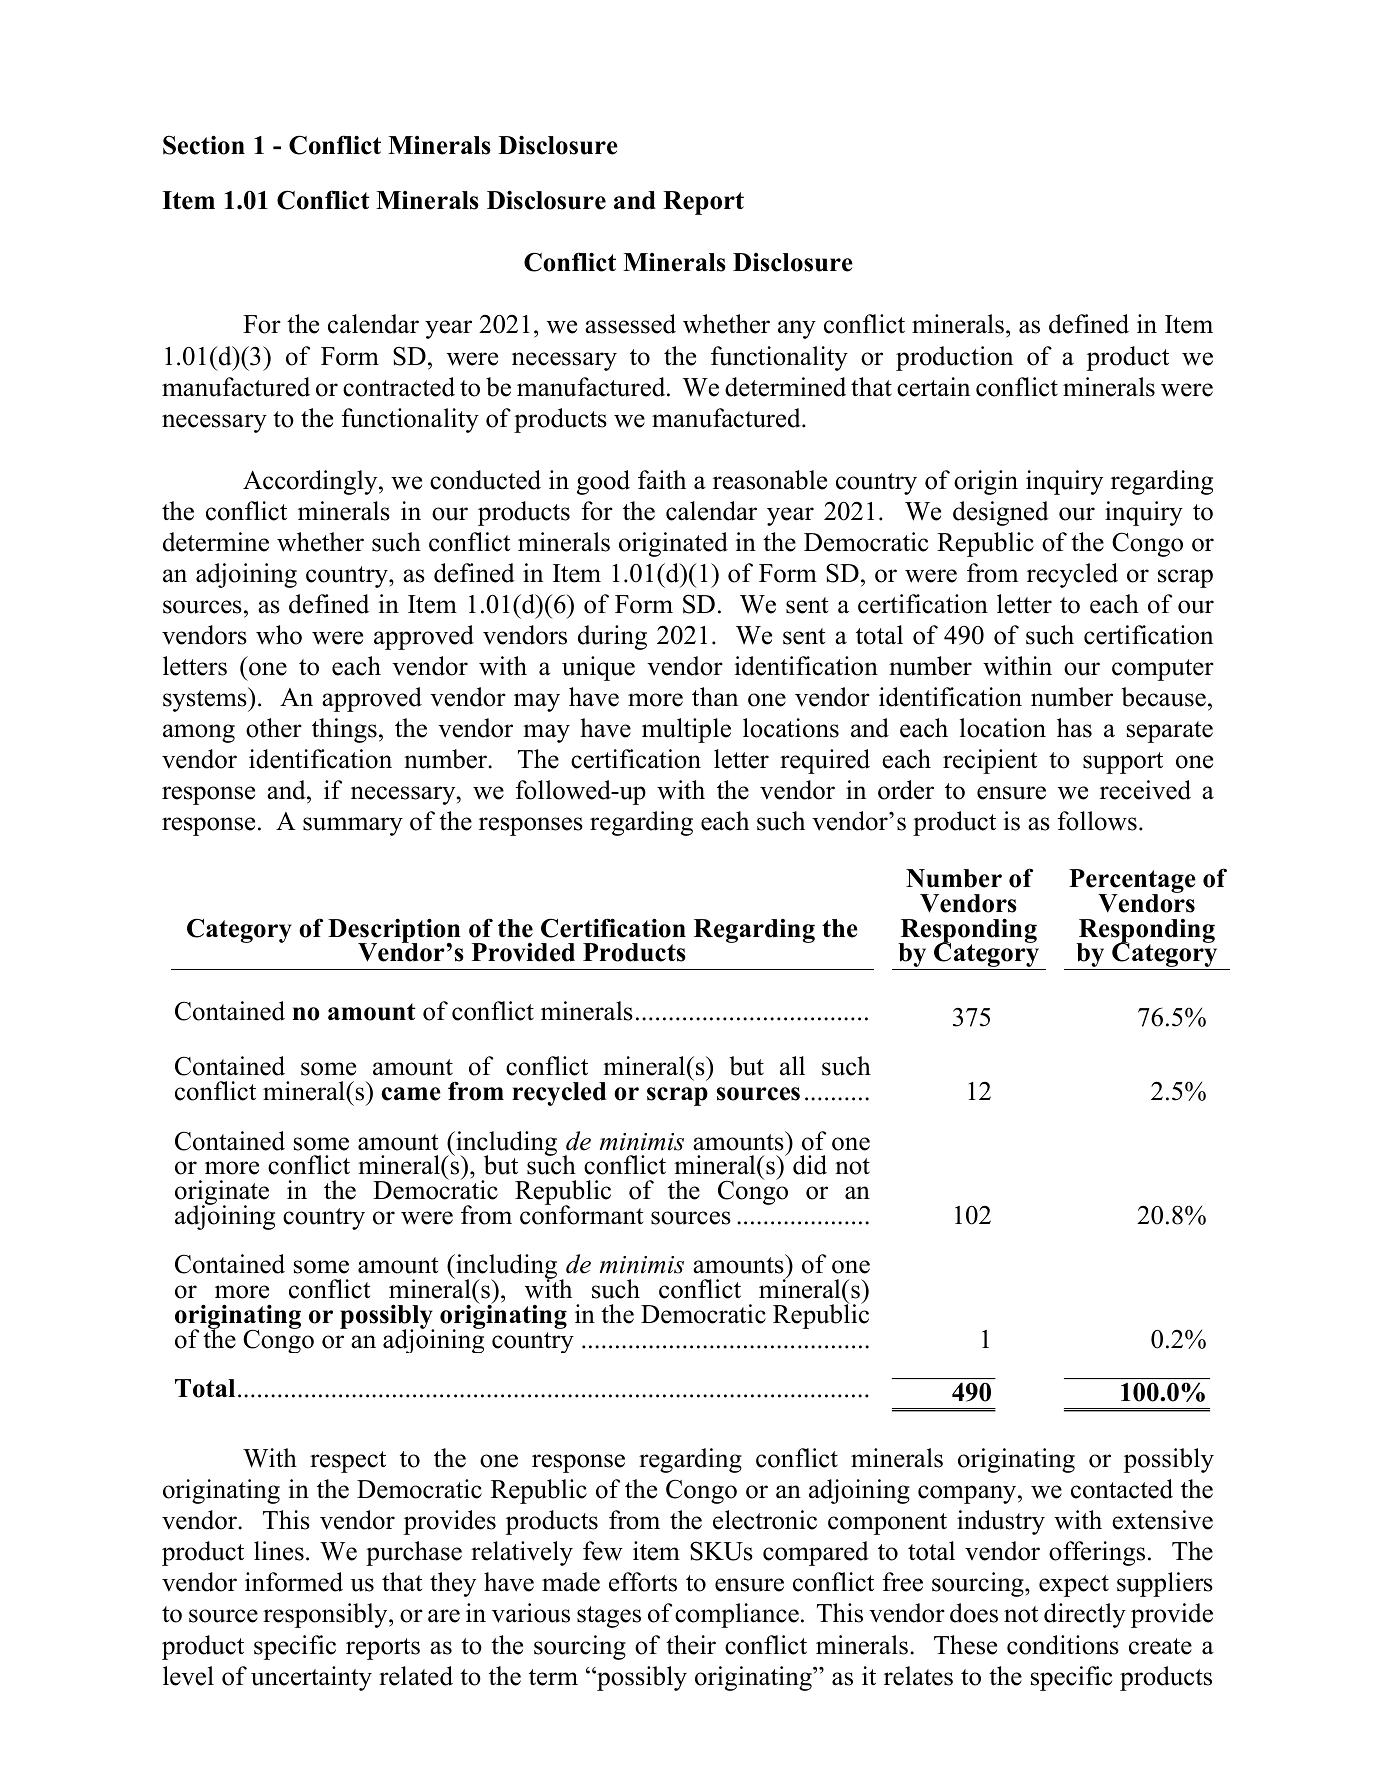 This screenshot has width=1377, height=1782. Describe the element at coordinates (810, 1165) in the screenshot. I see `did` at that location.
